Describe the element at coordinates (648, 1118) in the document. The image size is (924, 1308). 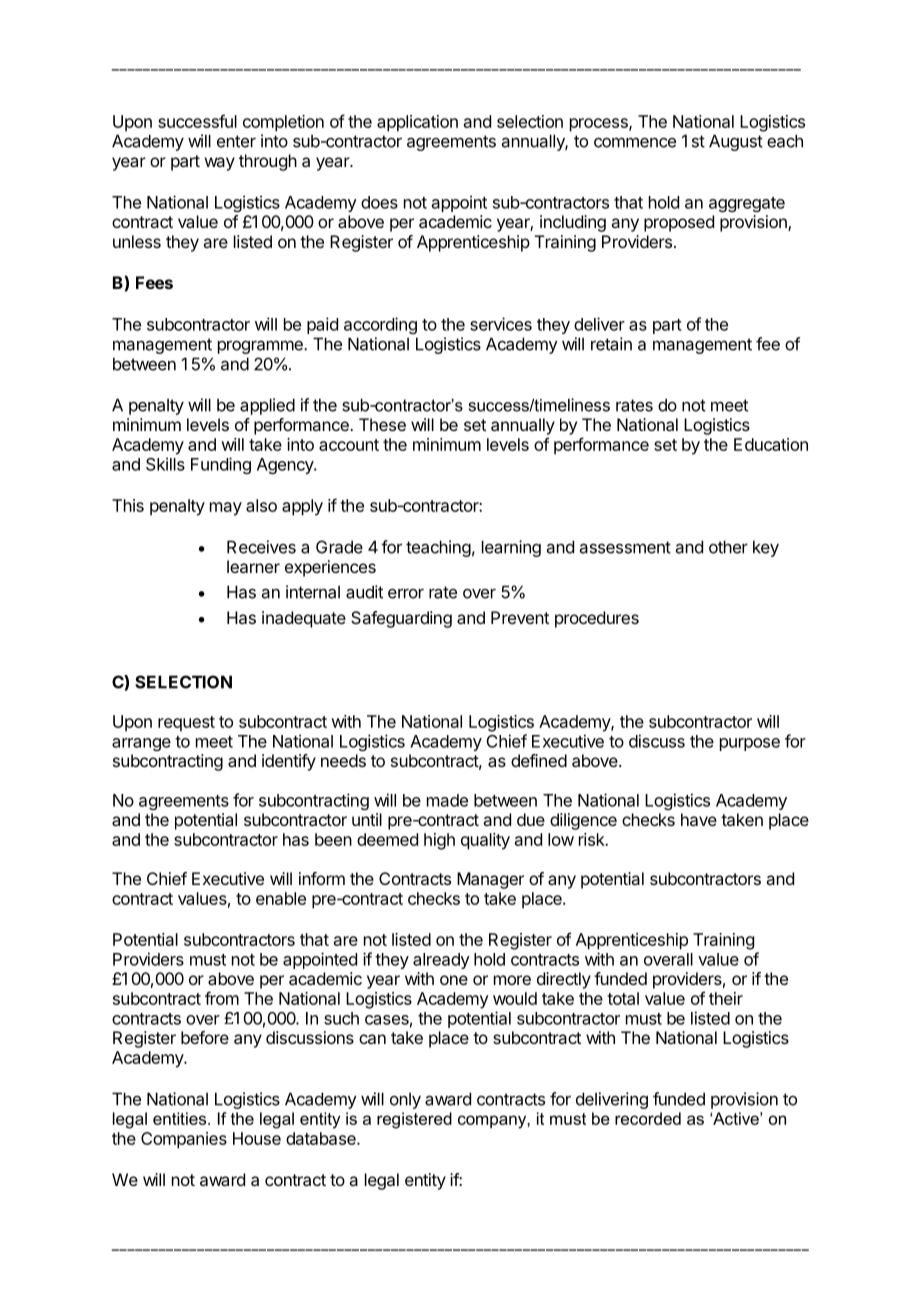
I see `recorded` at that location.
